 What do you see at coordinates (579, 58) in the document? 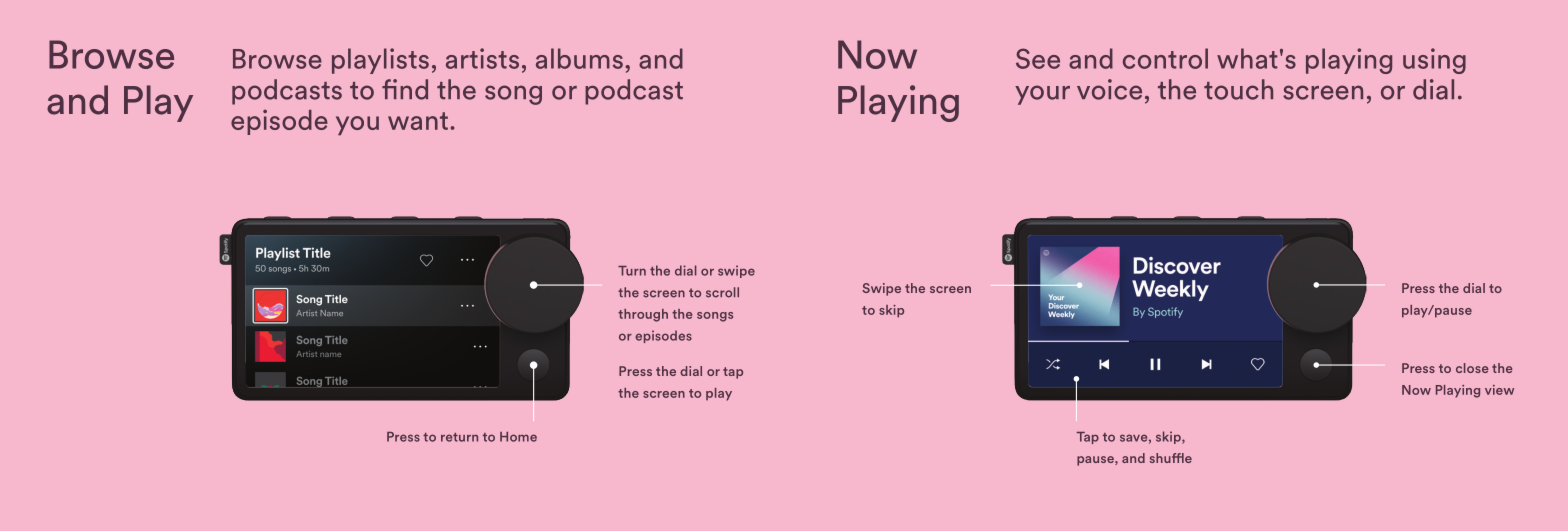
I see `albums` at bounding box center [579, 58].
